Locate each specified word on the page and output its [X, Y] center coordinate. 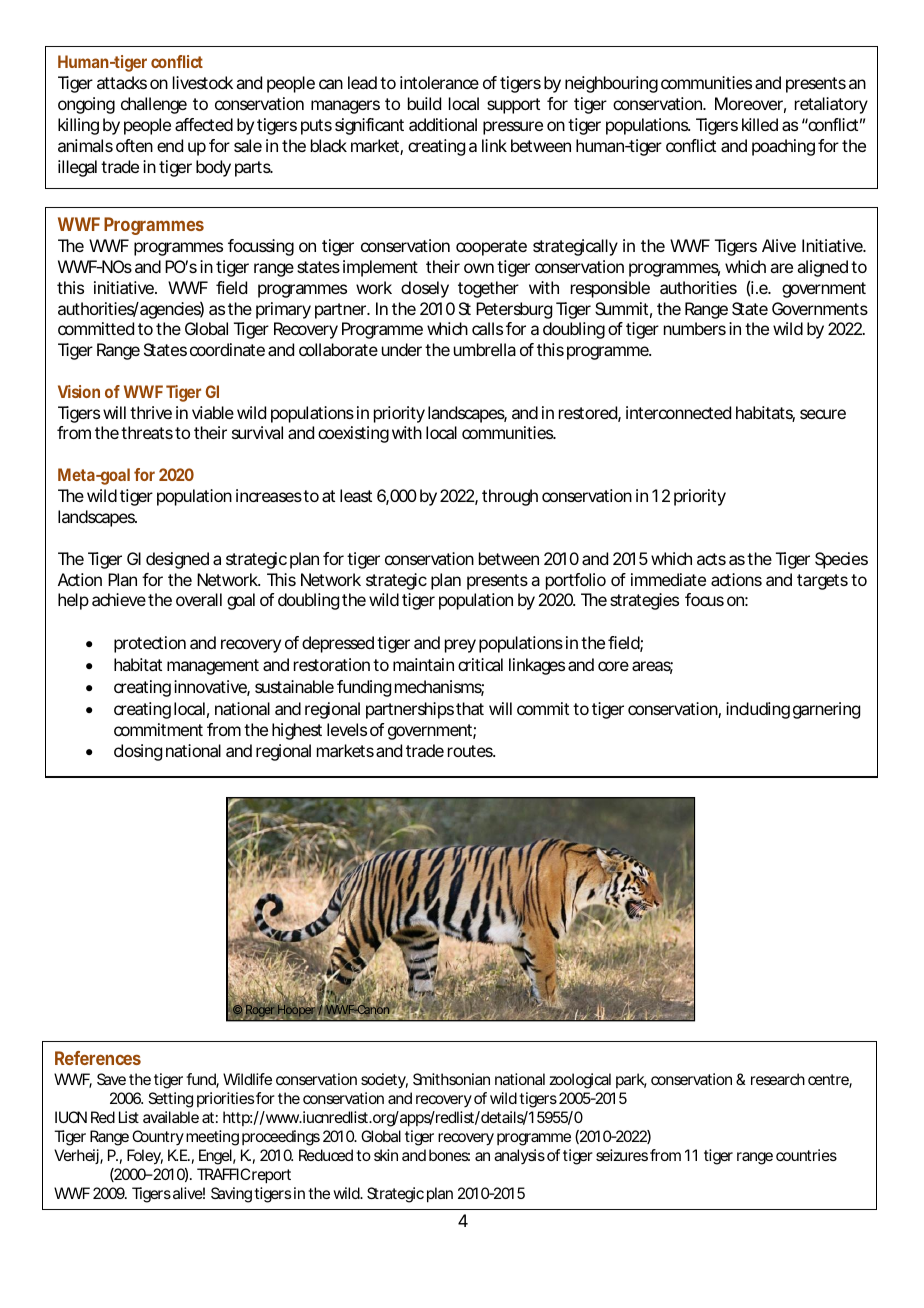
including [758, 710]
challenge [154, 105]
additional [443, 124]
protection [150, 644]
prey [460, 646]
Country [158, 1137]
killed [760, 124]
